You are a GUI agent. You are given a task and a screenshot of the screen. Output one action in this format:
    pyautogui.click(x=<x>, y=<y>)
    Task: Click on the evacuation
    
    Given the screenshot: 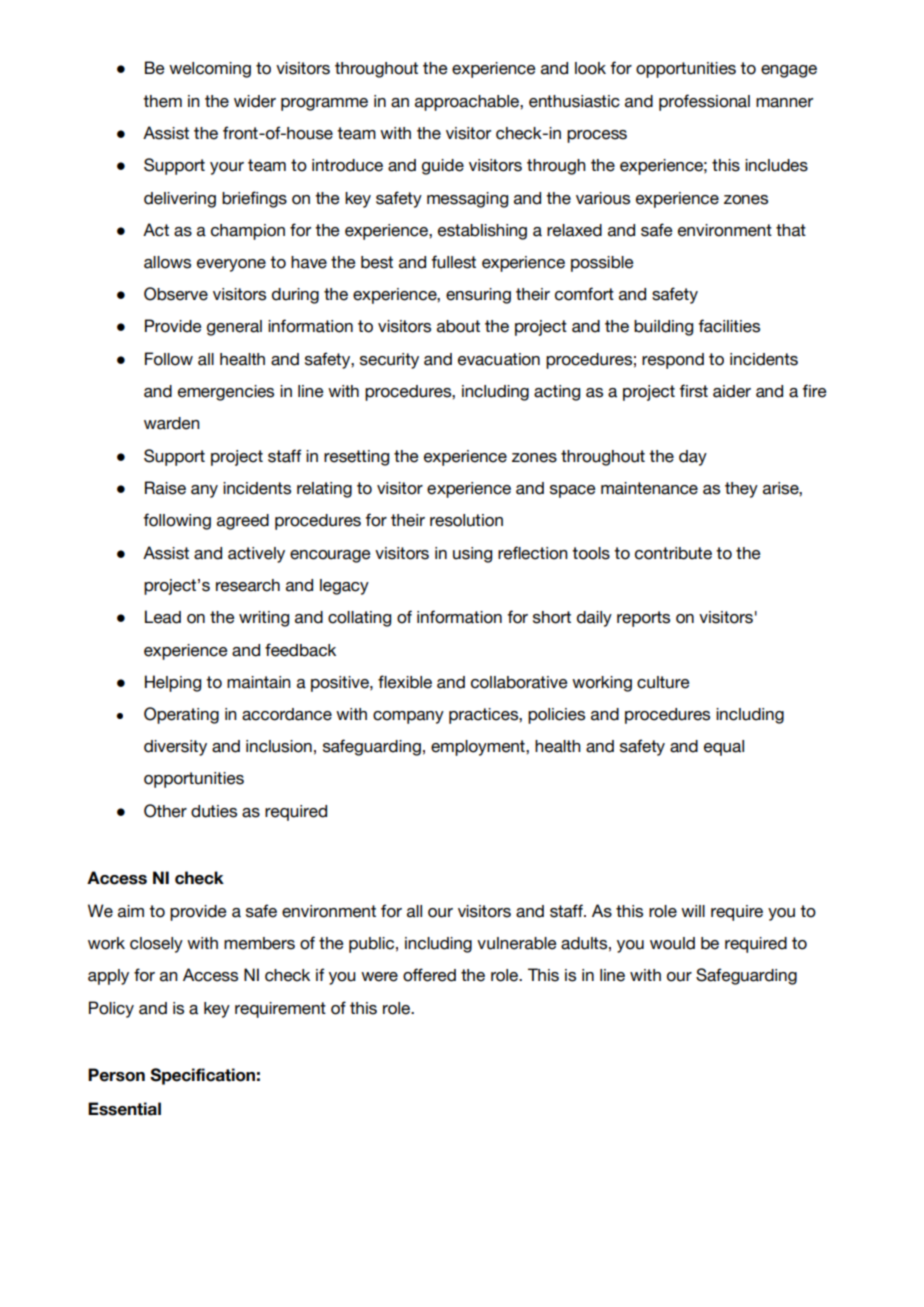 What is the action you would take?
    pyautogui.click(x=499, y=359)
